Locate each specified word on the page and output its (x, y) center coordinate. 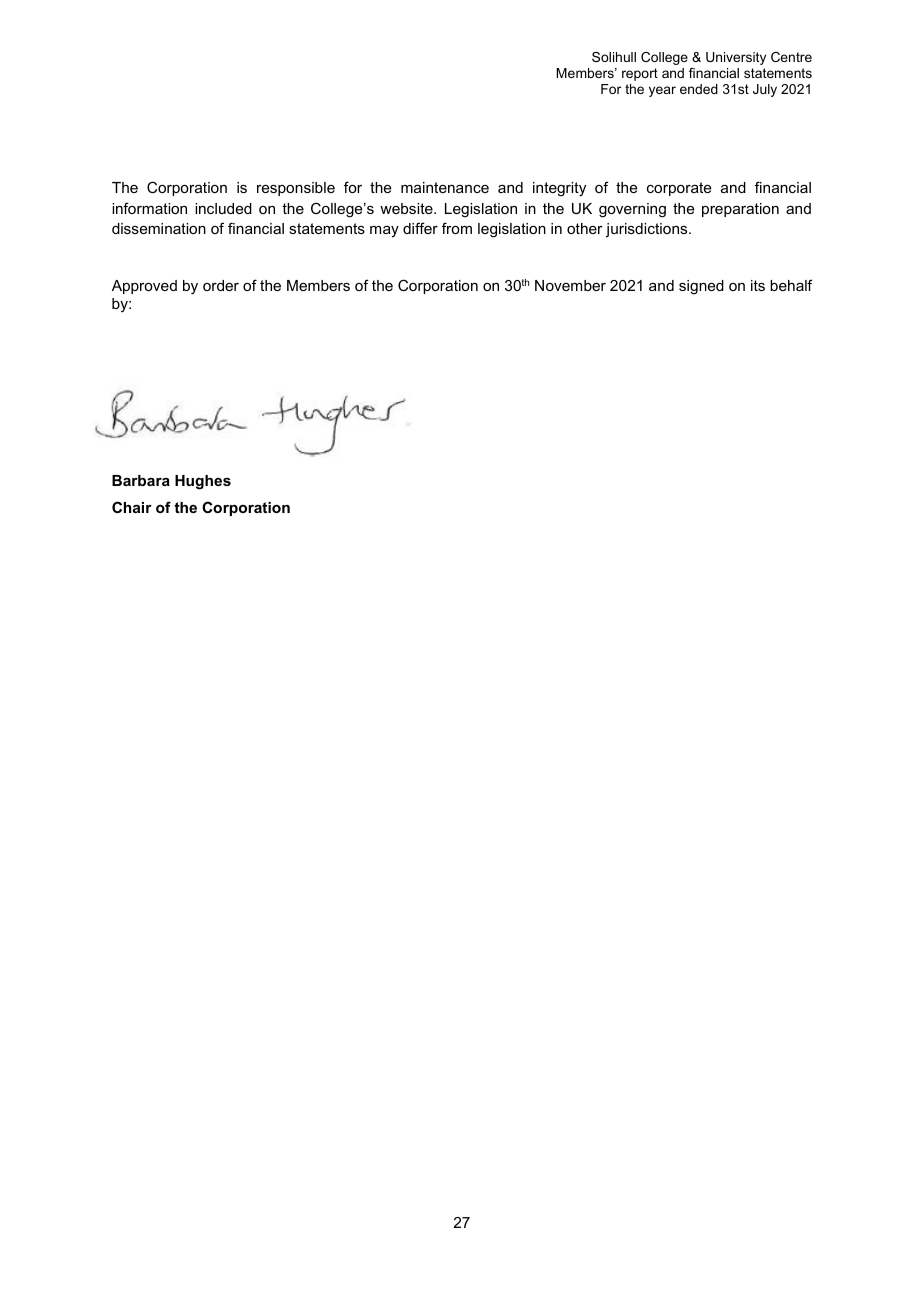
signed (701, 287)
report (640, 74)
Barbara (141, 480)
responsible (296, 189)
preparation (740, 210)
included (223, 208)
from (457, 228)
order (221, 285)
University (736, 58)
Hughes (203, 482)
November (570, 285)
